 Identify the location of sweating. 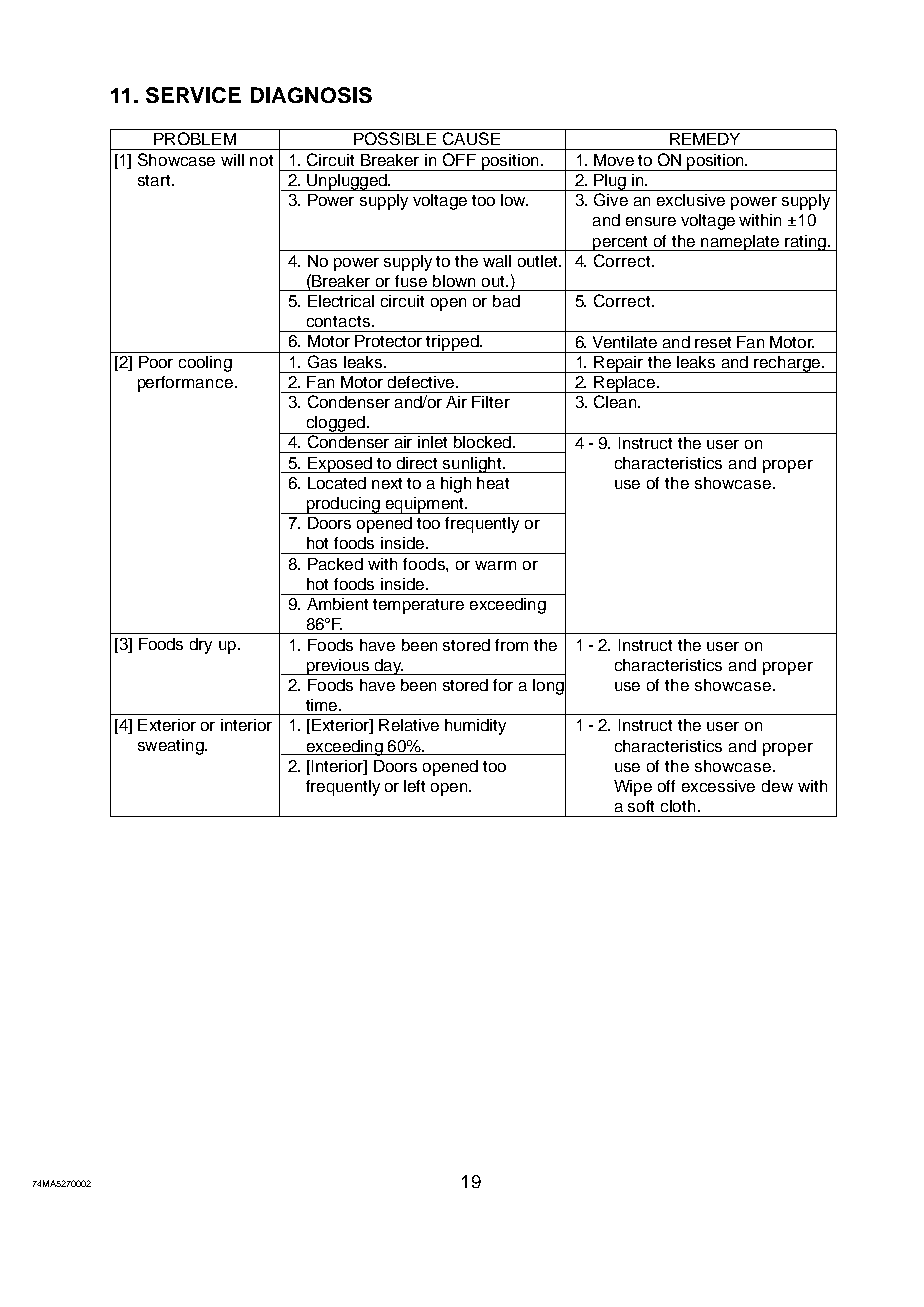
(172, 747).
